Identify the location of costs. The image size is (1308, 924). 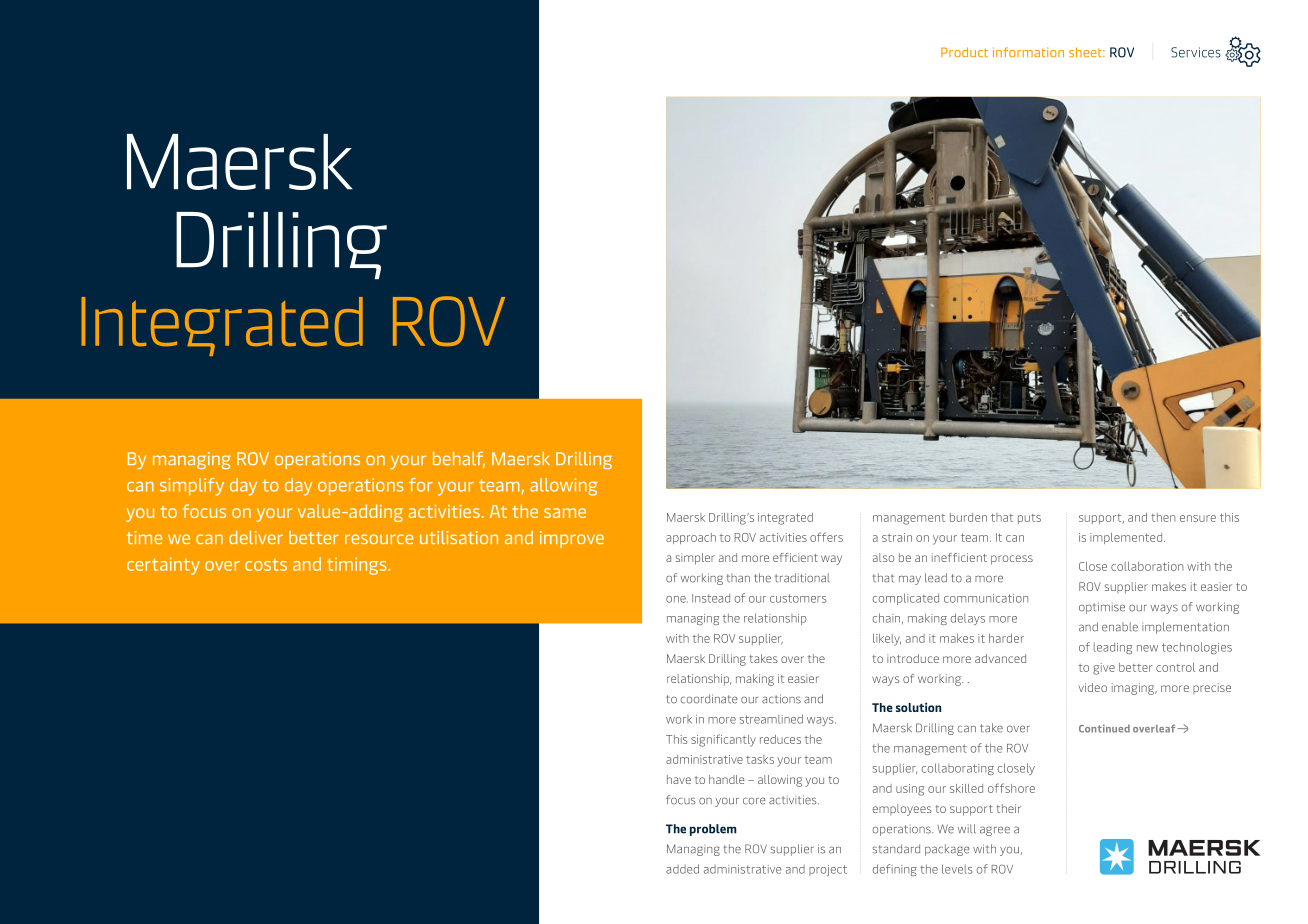
(266, 565).
